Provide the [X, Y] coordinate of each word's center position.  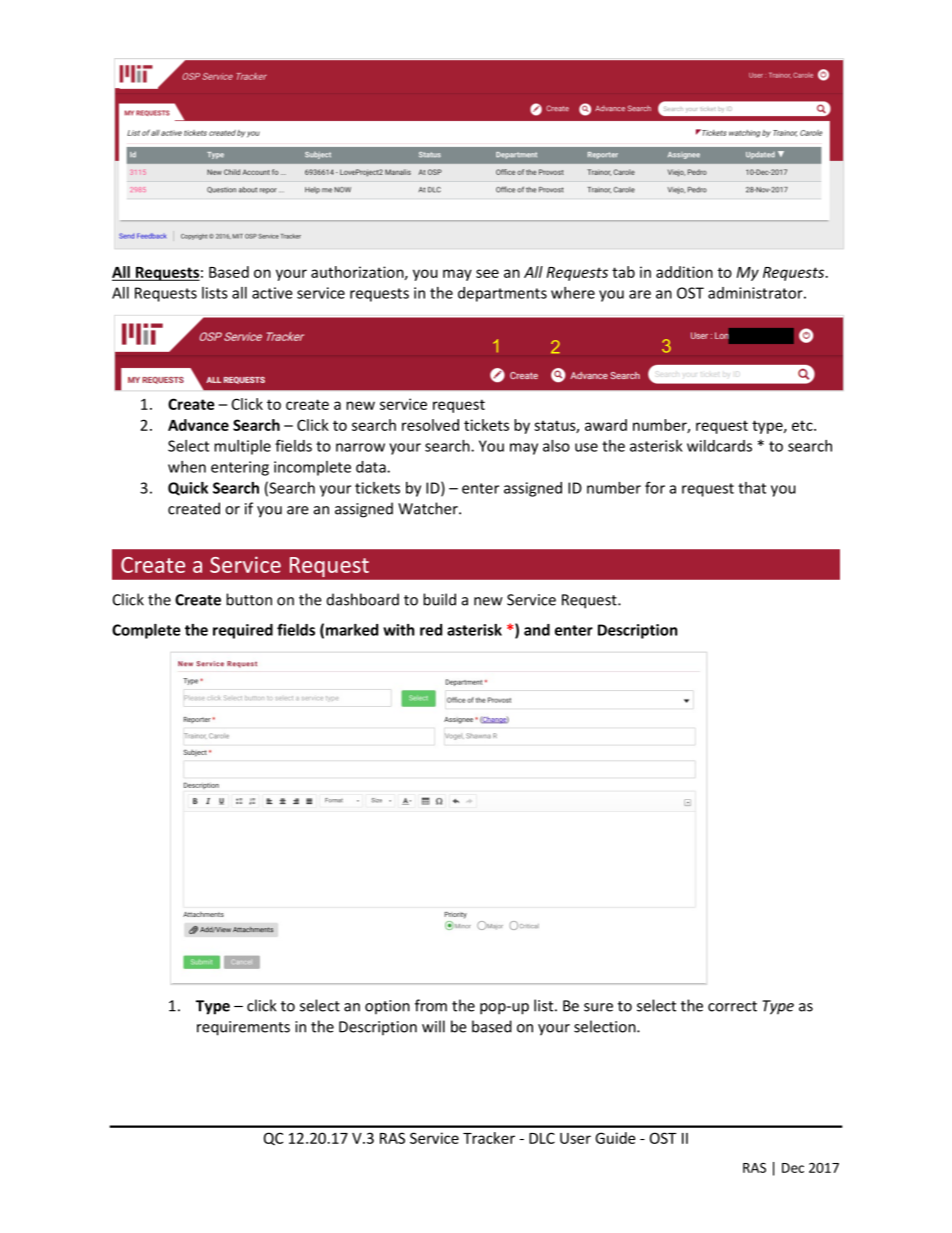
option [387, 1007]
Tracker [489, 1138]
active [272, 293]
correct [732, 1006]
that [752, 488]
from [431, 1005]
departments [502, 294]
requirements [243, 1028]
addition [684, 272]
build [439, 599]
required [243, 631]
